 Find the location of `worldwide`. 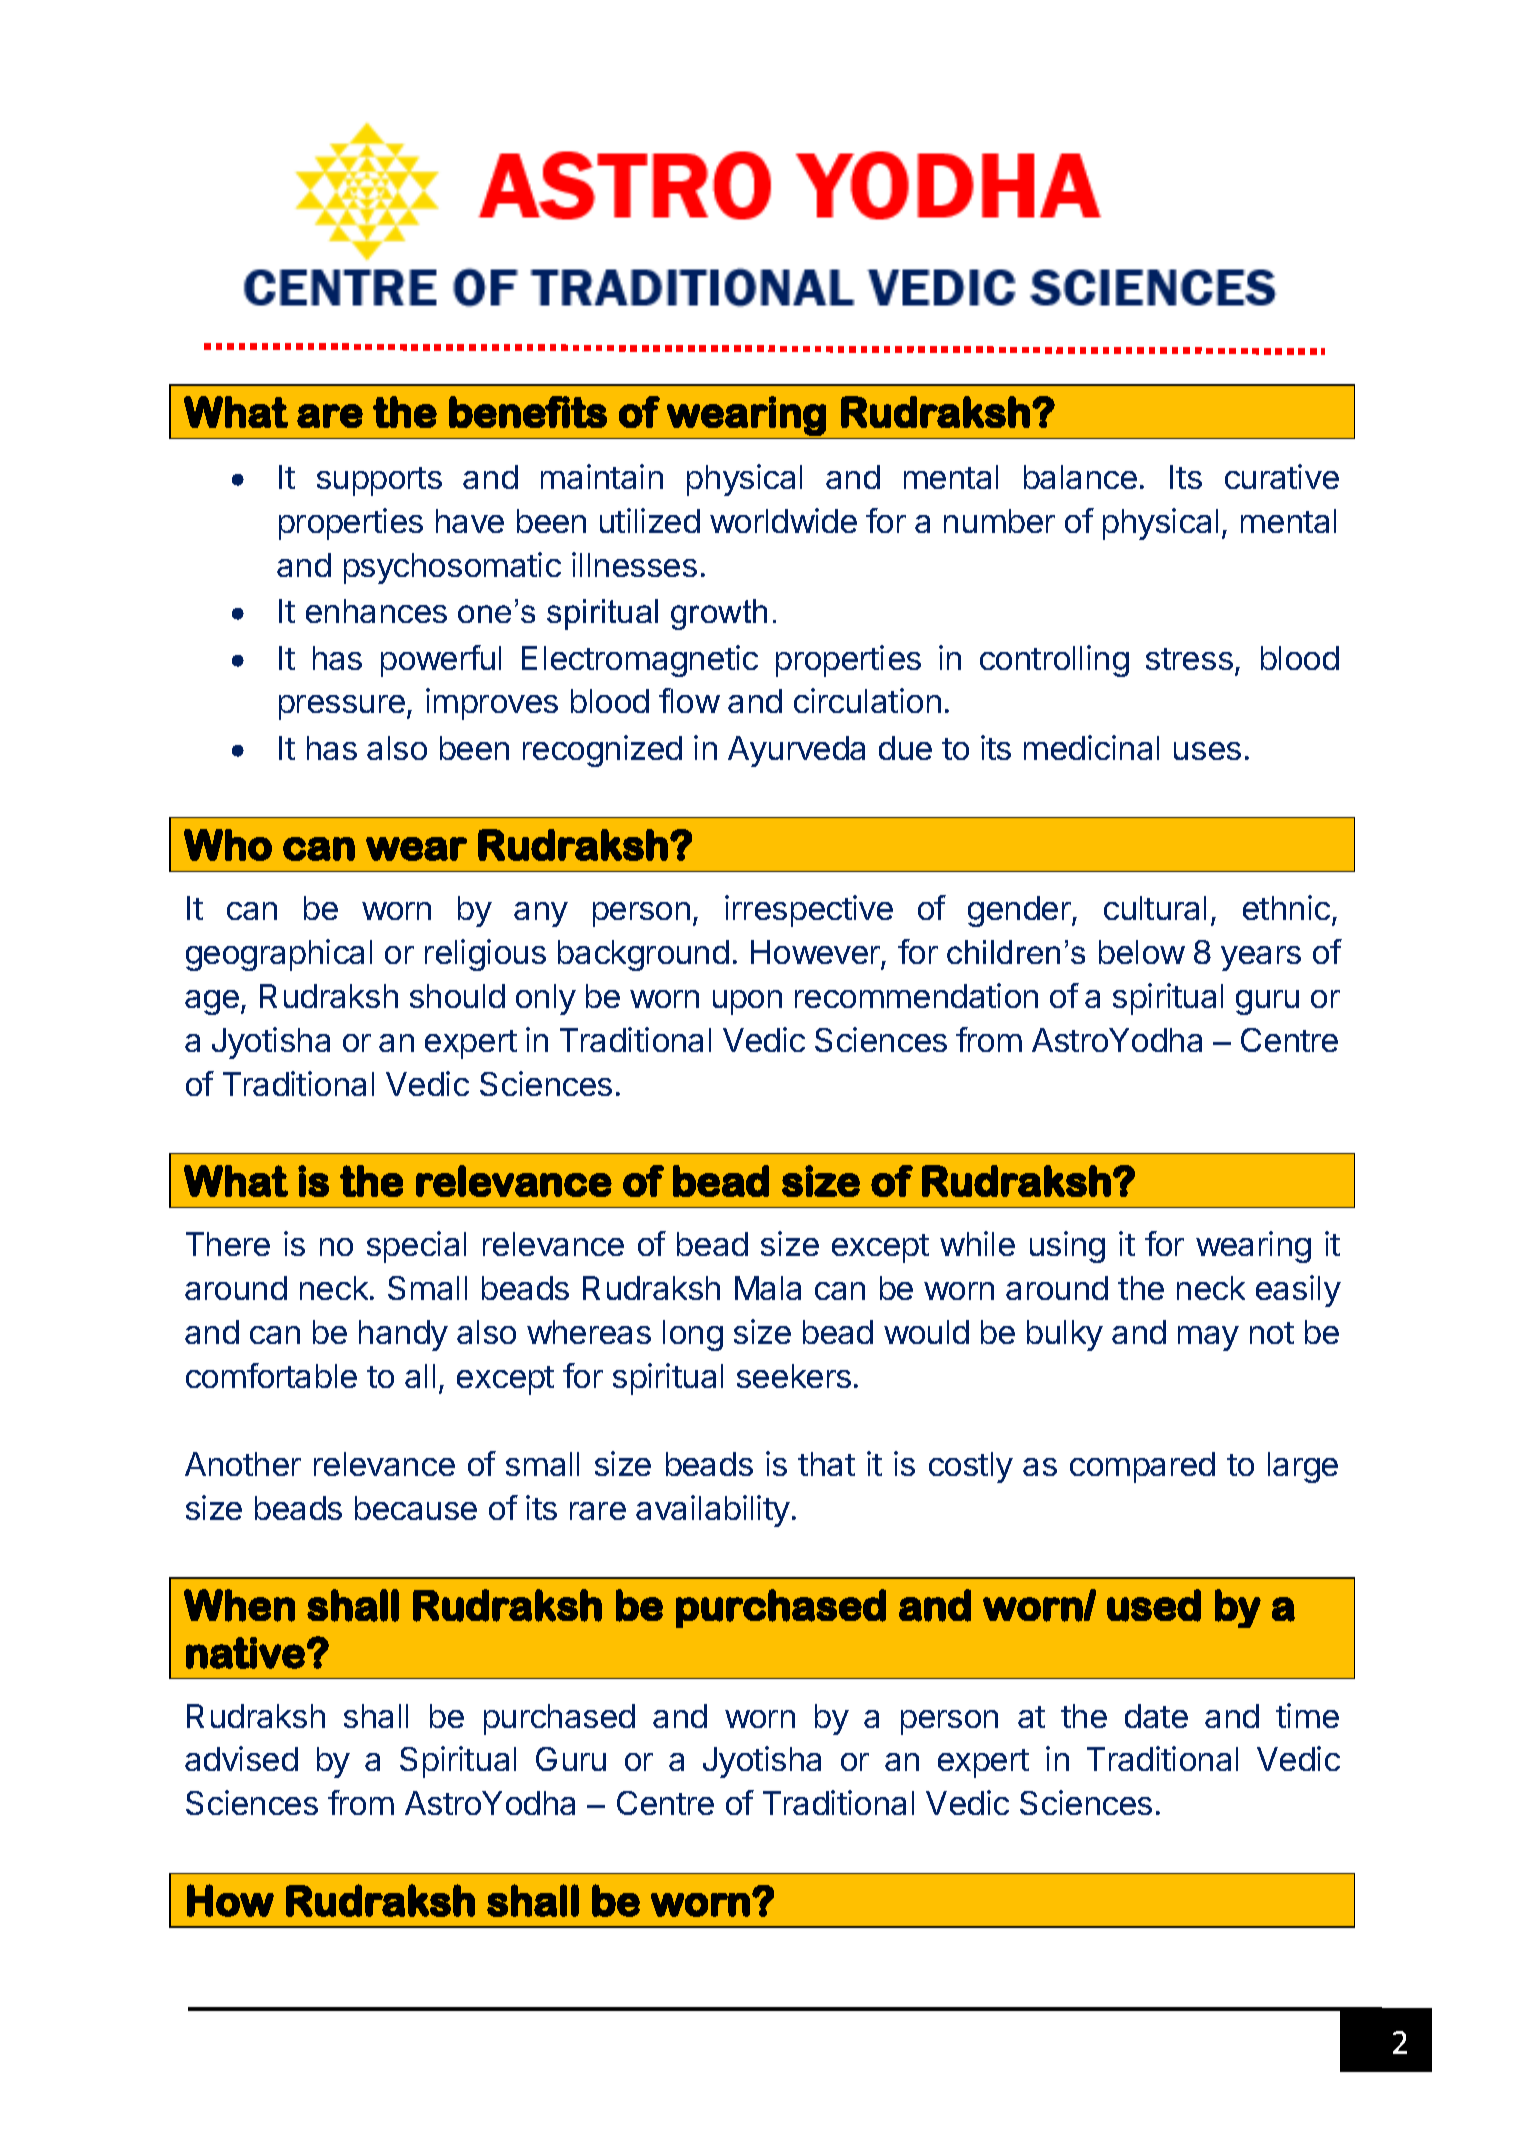

worldwide is located at coordinates (783, 520).
